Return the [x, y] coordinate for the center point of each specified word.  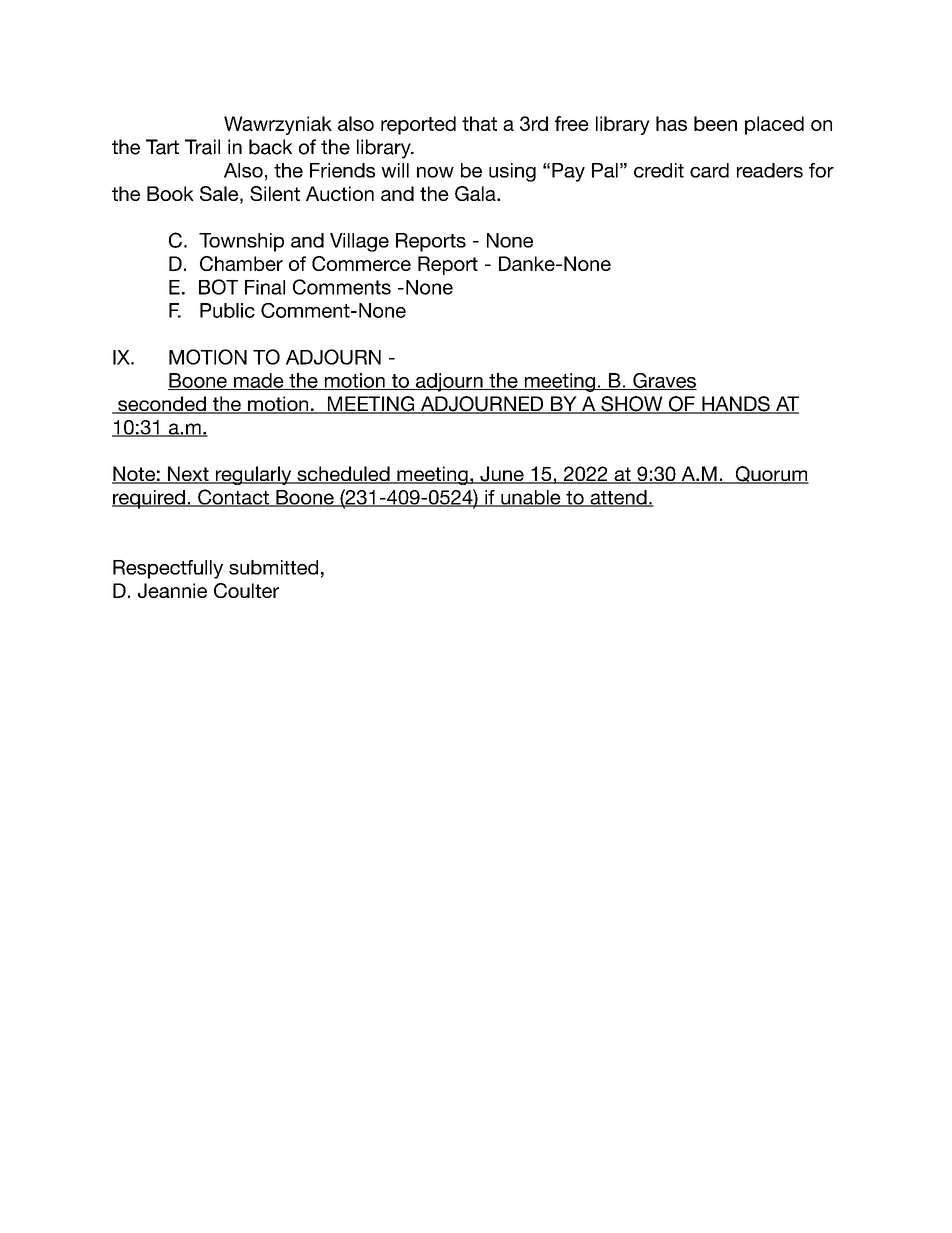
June [502, 475]
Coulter [246, 590]
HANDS [736, 405]
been [715, 123]
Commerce [361, 263]
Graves [664, 381]
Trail [202, 147]
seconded [162, 405]
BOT [218, 287]
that [479, 123]
